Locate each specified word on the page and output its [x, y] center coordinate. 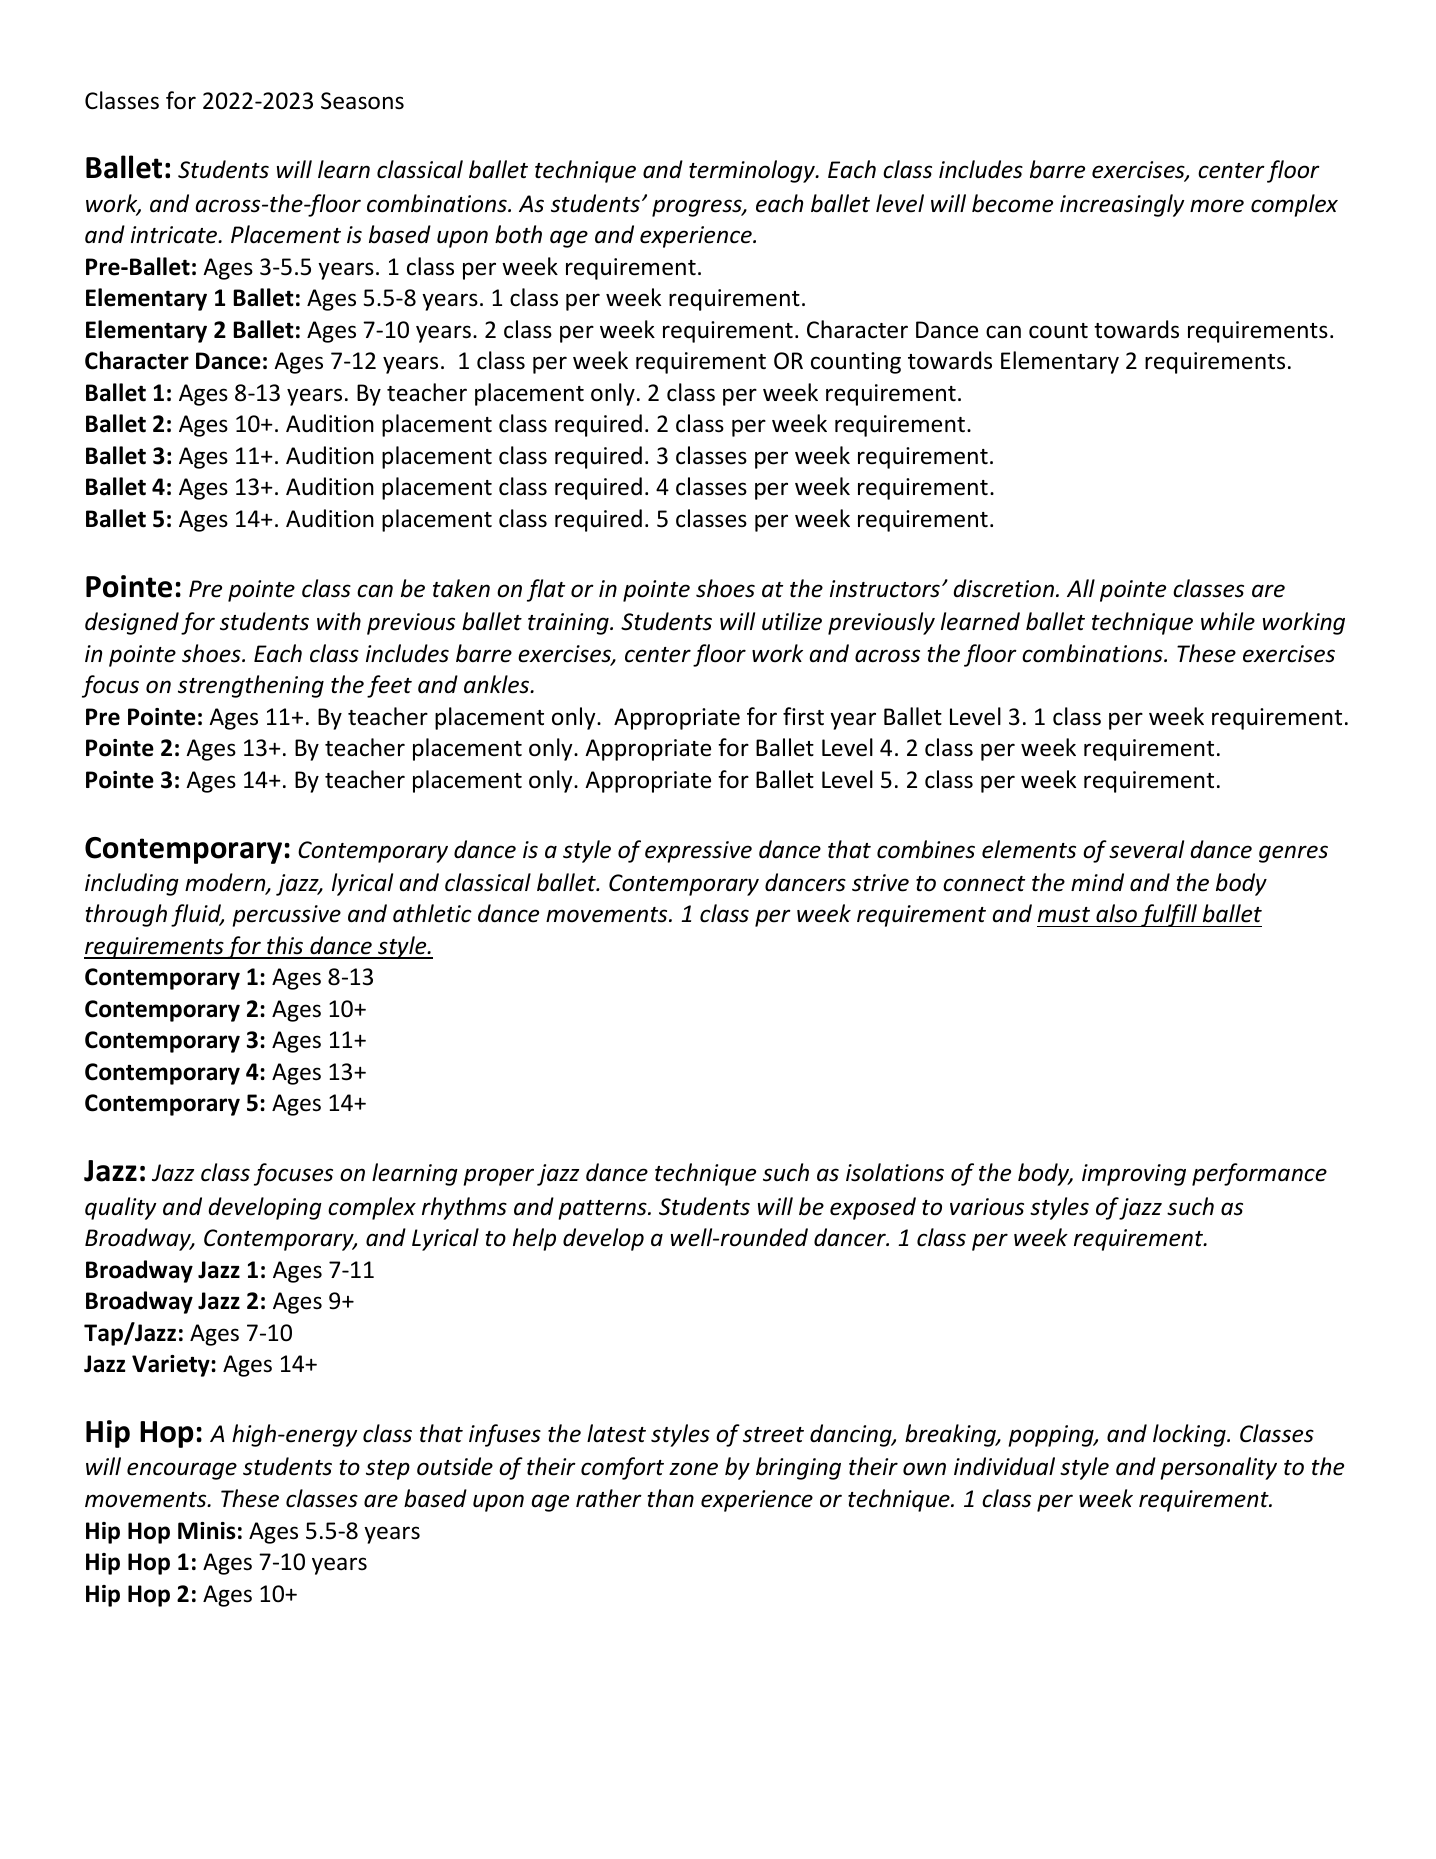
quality [120, 1208]
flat [546, 590]
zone [693, 1469]
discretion [1003, 588]
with [339, 621]
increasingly [1122, 205]
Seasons [362, 101]
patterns [603, 1210]
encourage [182, 1471]
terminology [753, 171]
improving [1134, 1175]
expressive [698, 852]
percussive [286, 916]
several [1146, 849]
